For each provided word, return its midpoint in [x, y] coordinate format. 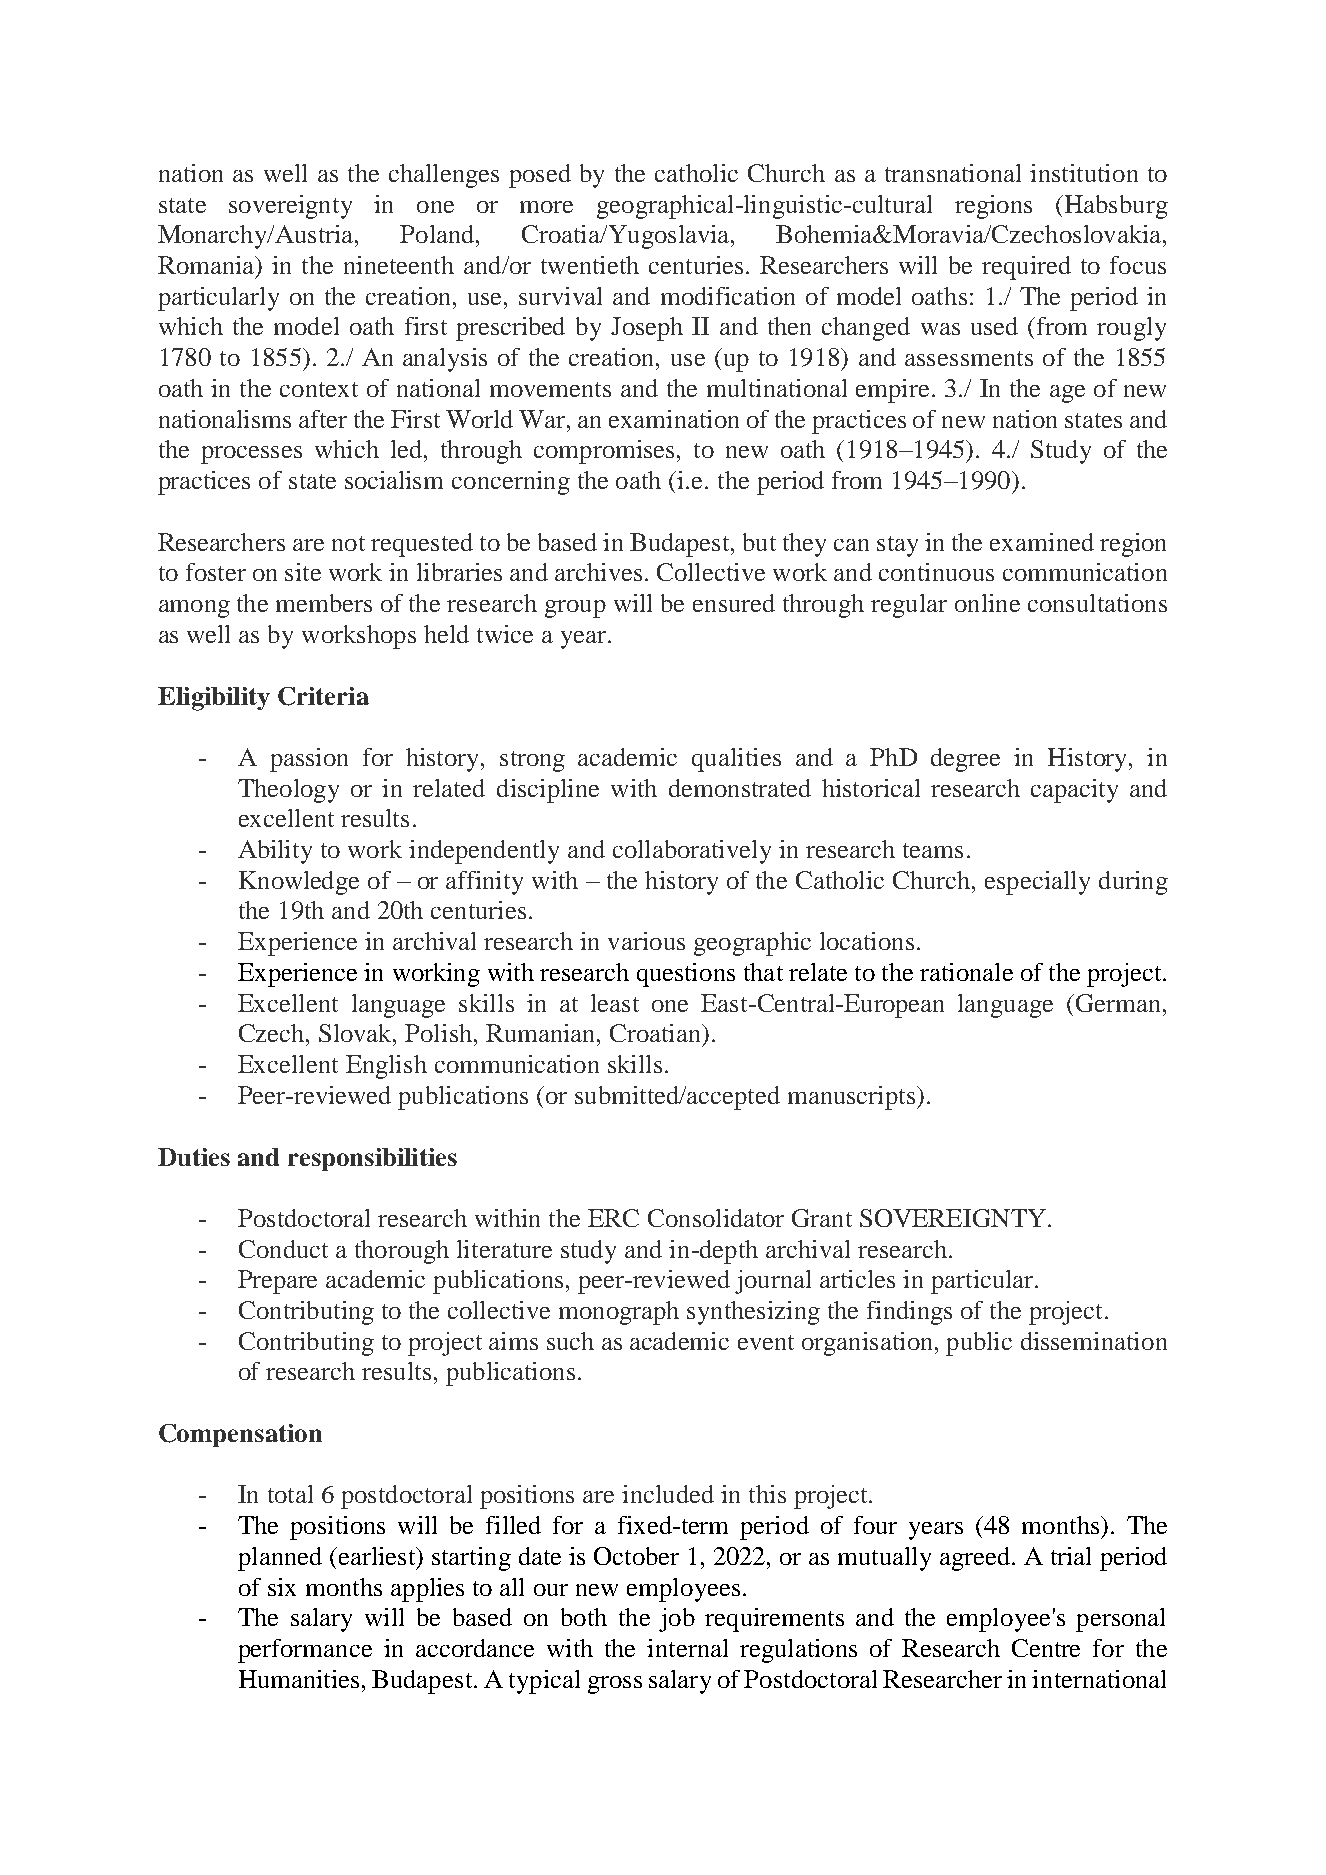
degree [965, 760]
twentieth [590, 265]
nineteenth [399, 265]
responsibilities [372, 1159]
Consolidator [716, 1218]
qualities [736, 760]
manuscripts [851, 1098]
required [1026, 268]
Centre [1046, 1648]
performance [305, 1651]
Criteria [323, 696]
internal [687, 1648]
